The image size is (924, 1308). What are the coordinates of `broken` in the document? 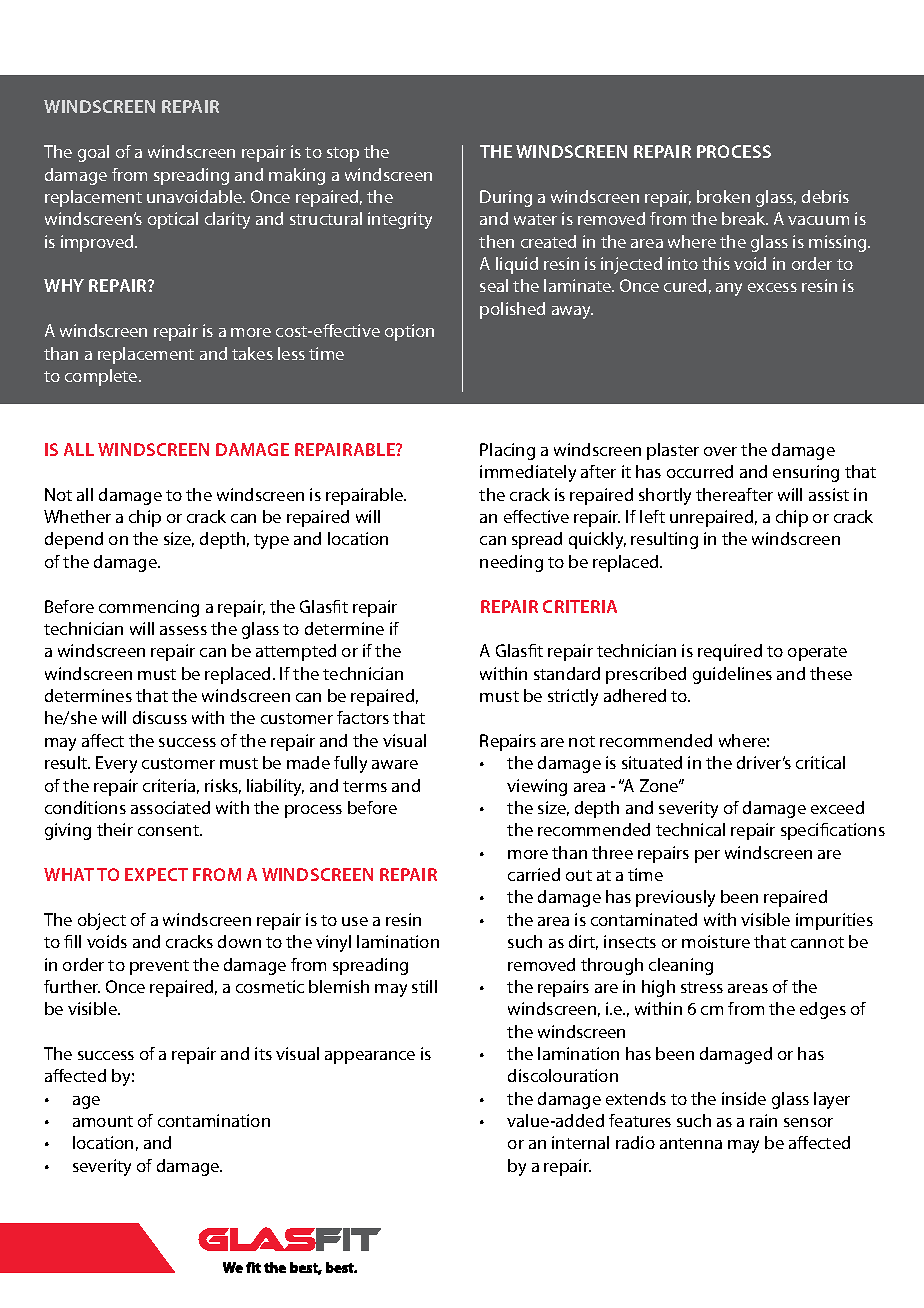 It's located at (723, 196).
